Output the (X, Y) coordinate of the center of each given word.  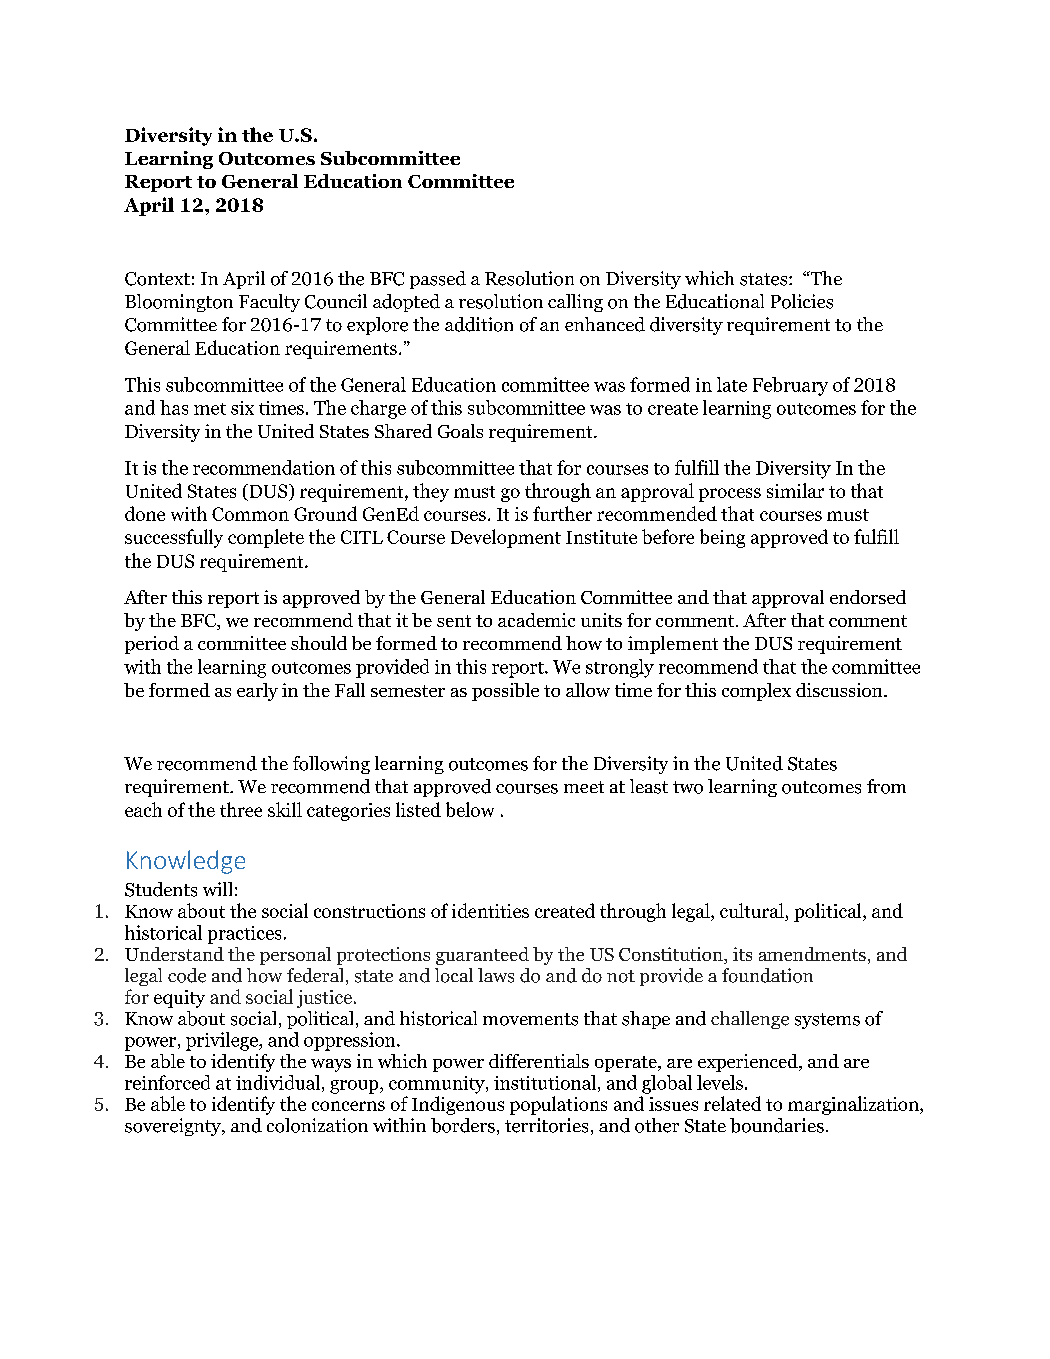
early (257, 692)
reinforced (167, 1082)
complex (756, 692)
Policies (802, 301)
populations (558, 1105)
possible (505, 692)
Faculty (269, 303)
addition (479, 324)
